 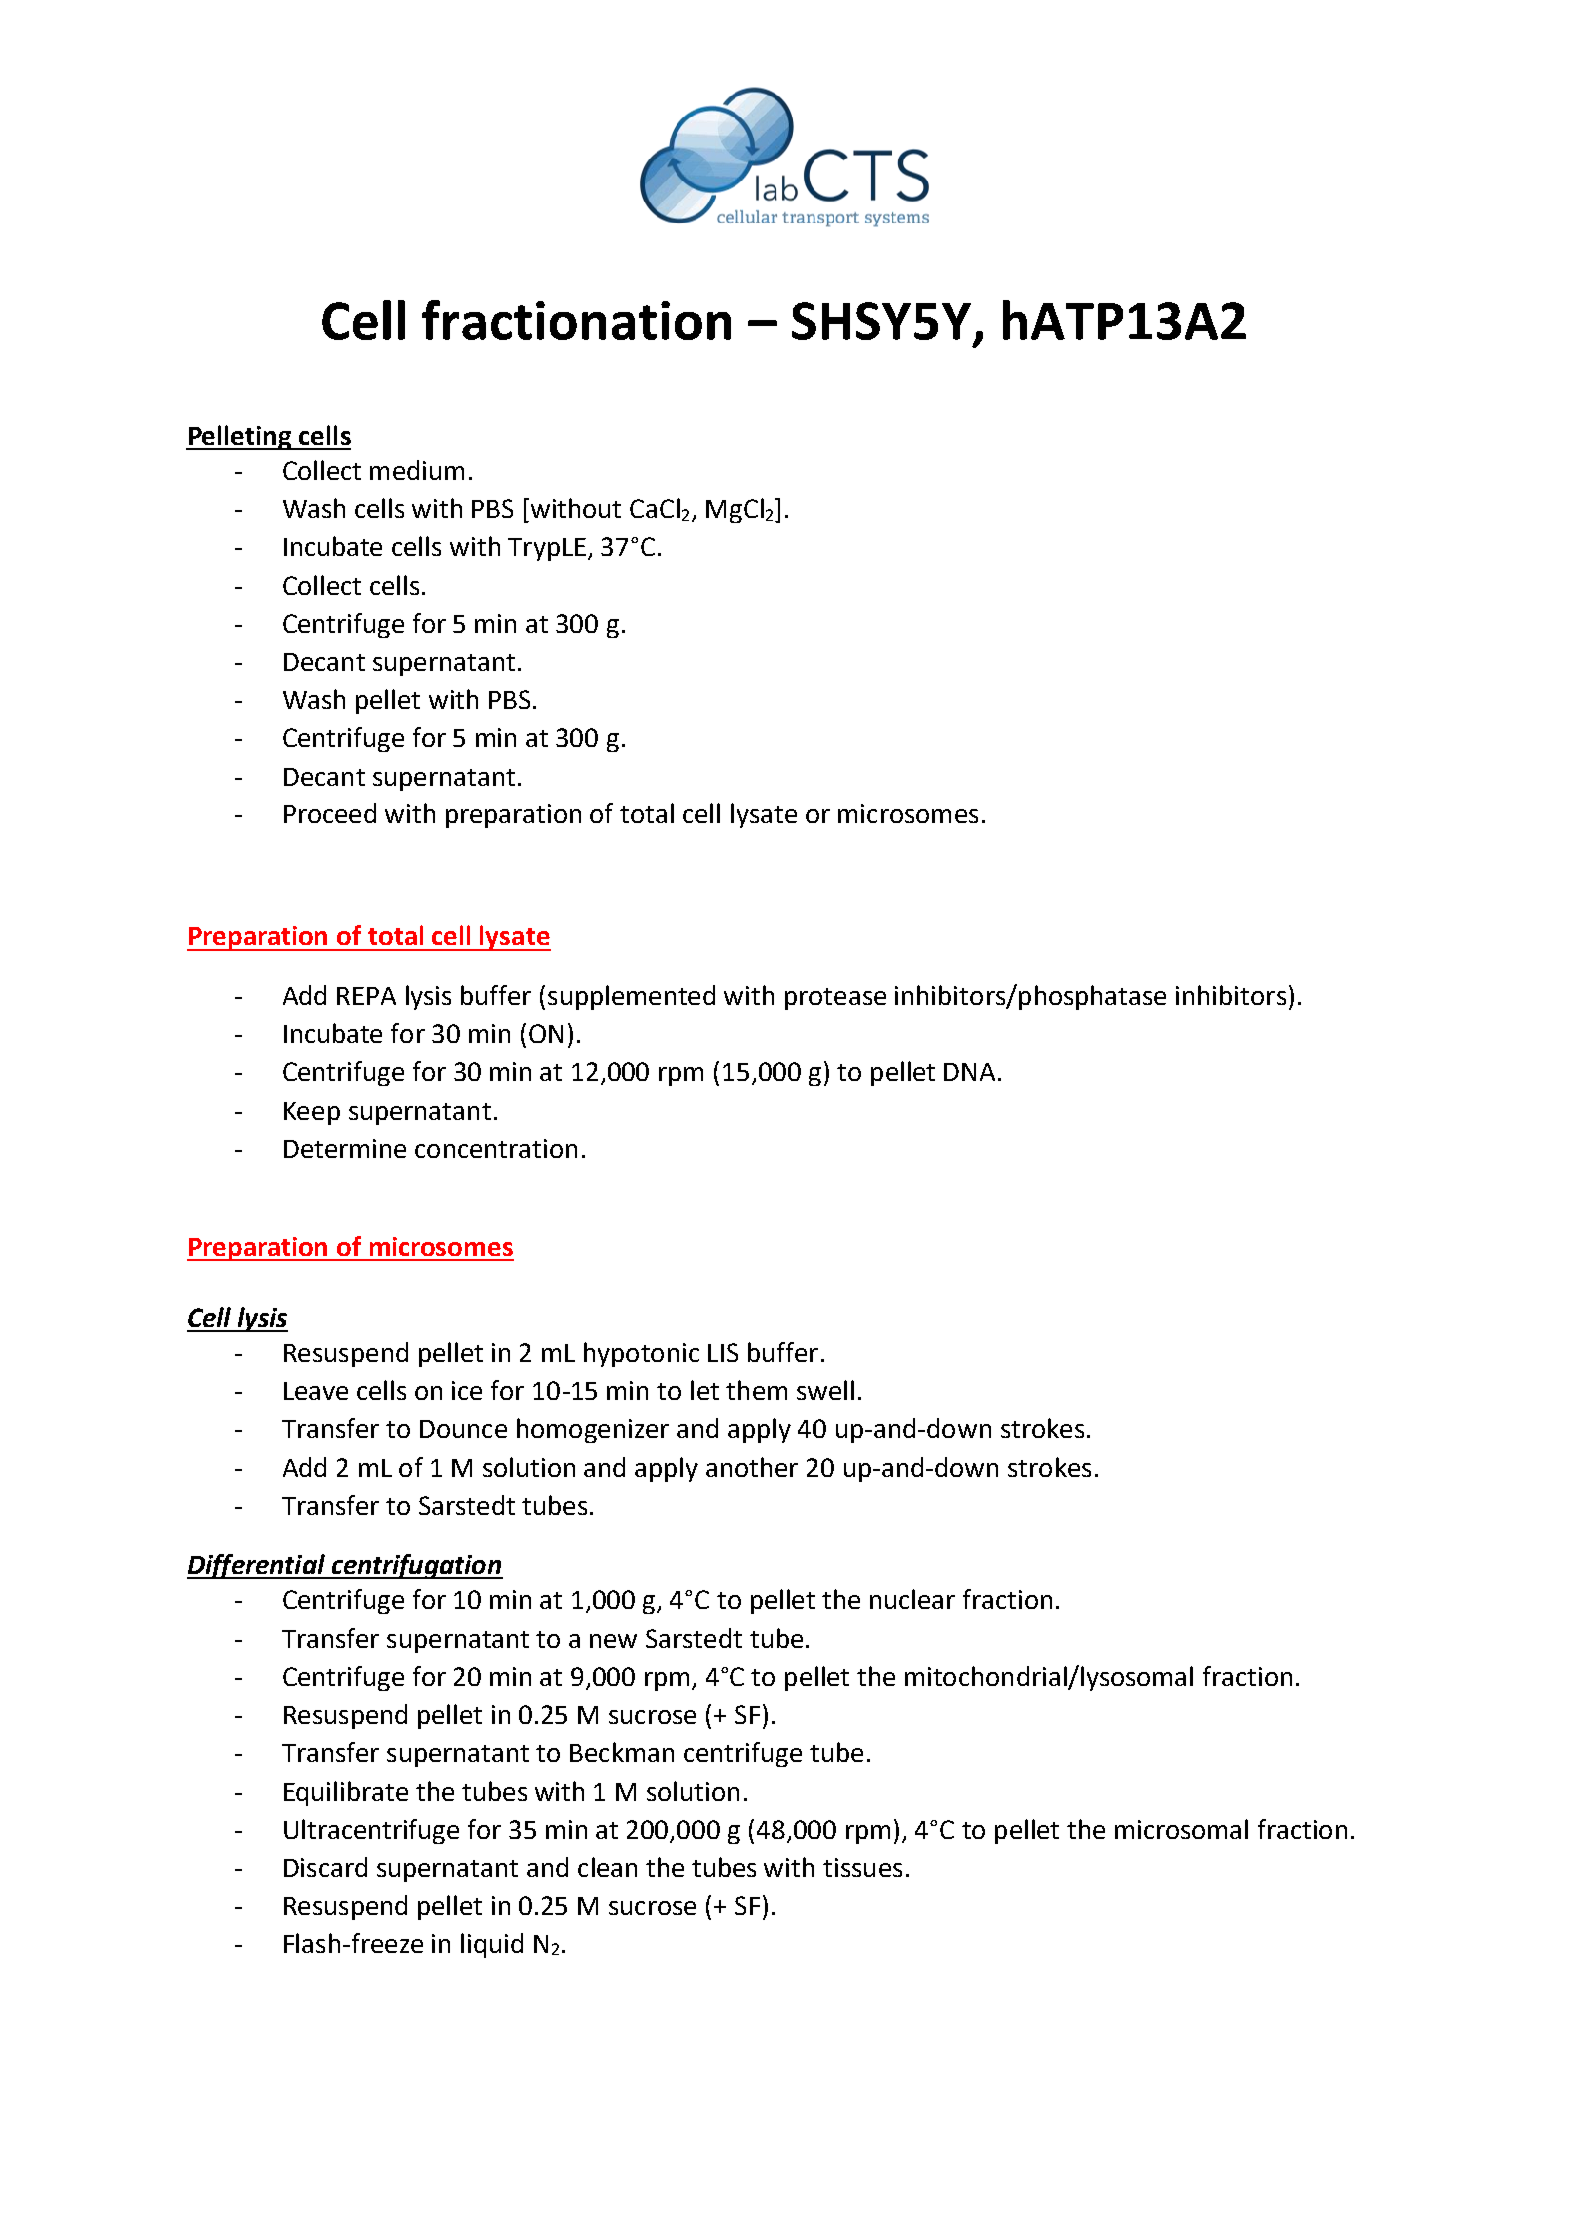 What do you see at coordinates (330, 813) in the page?
I see `Proceed` at bounding box center [330, 813].
